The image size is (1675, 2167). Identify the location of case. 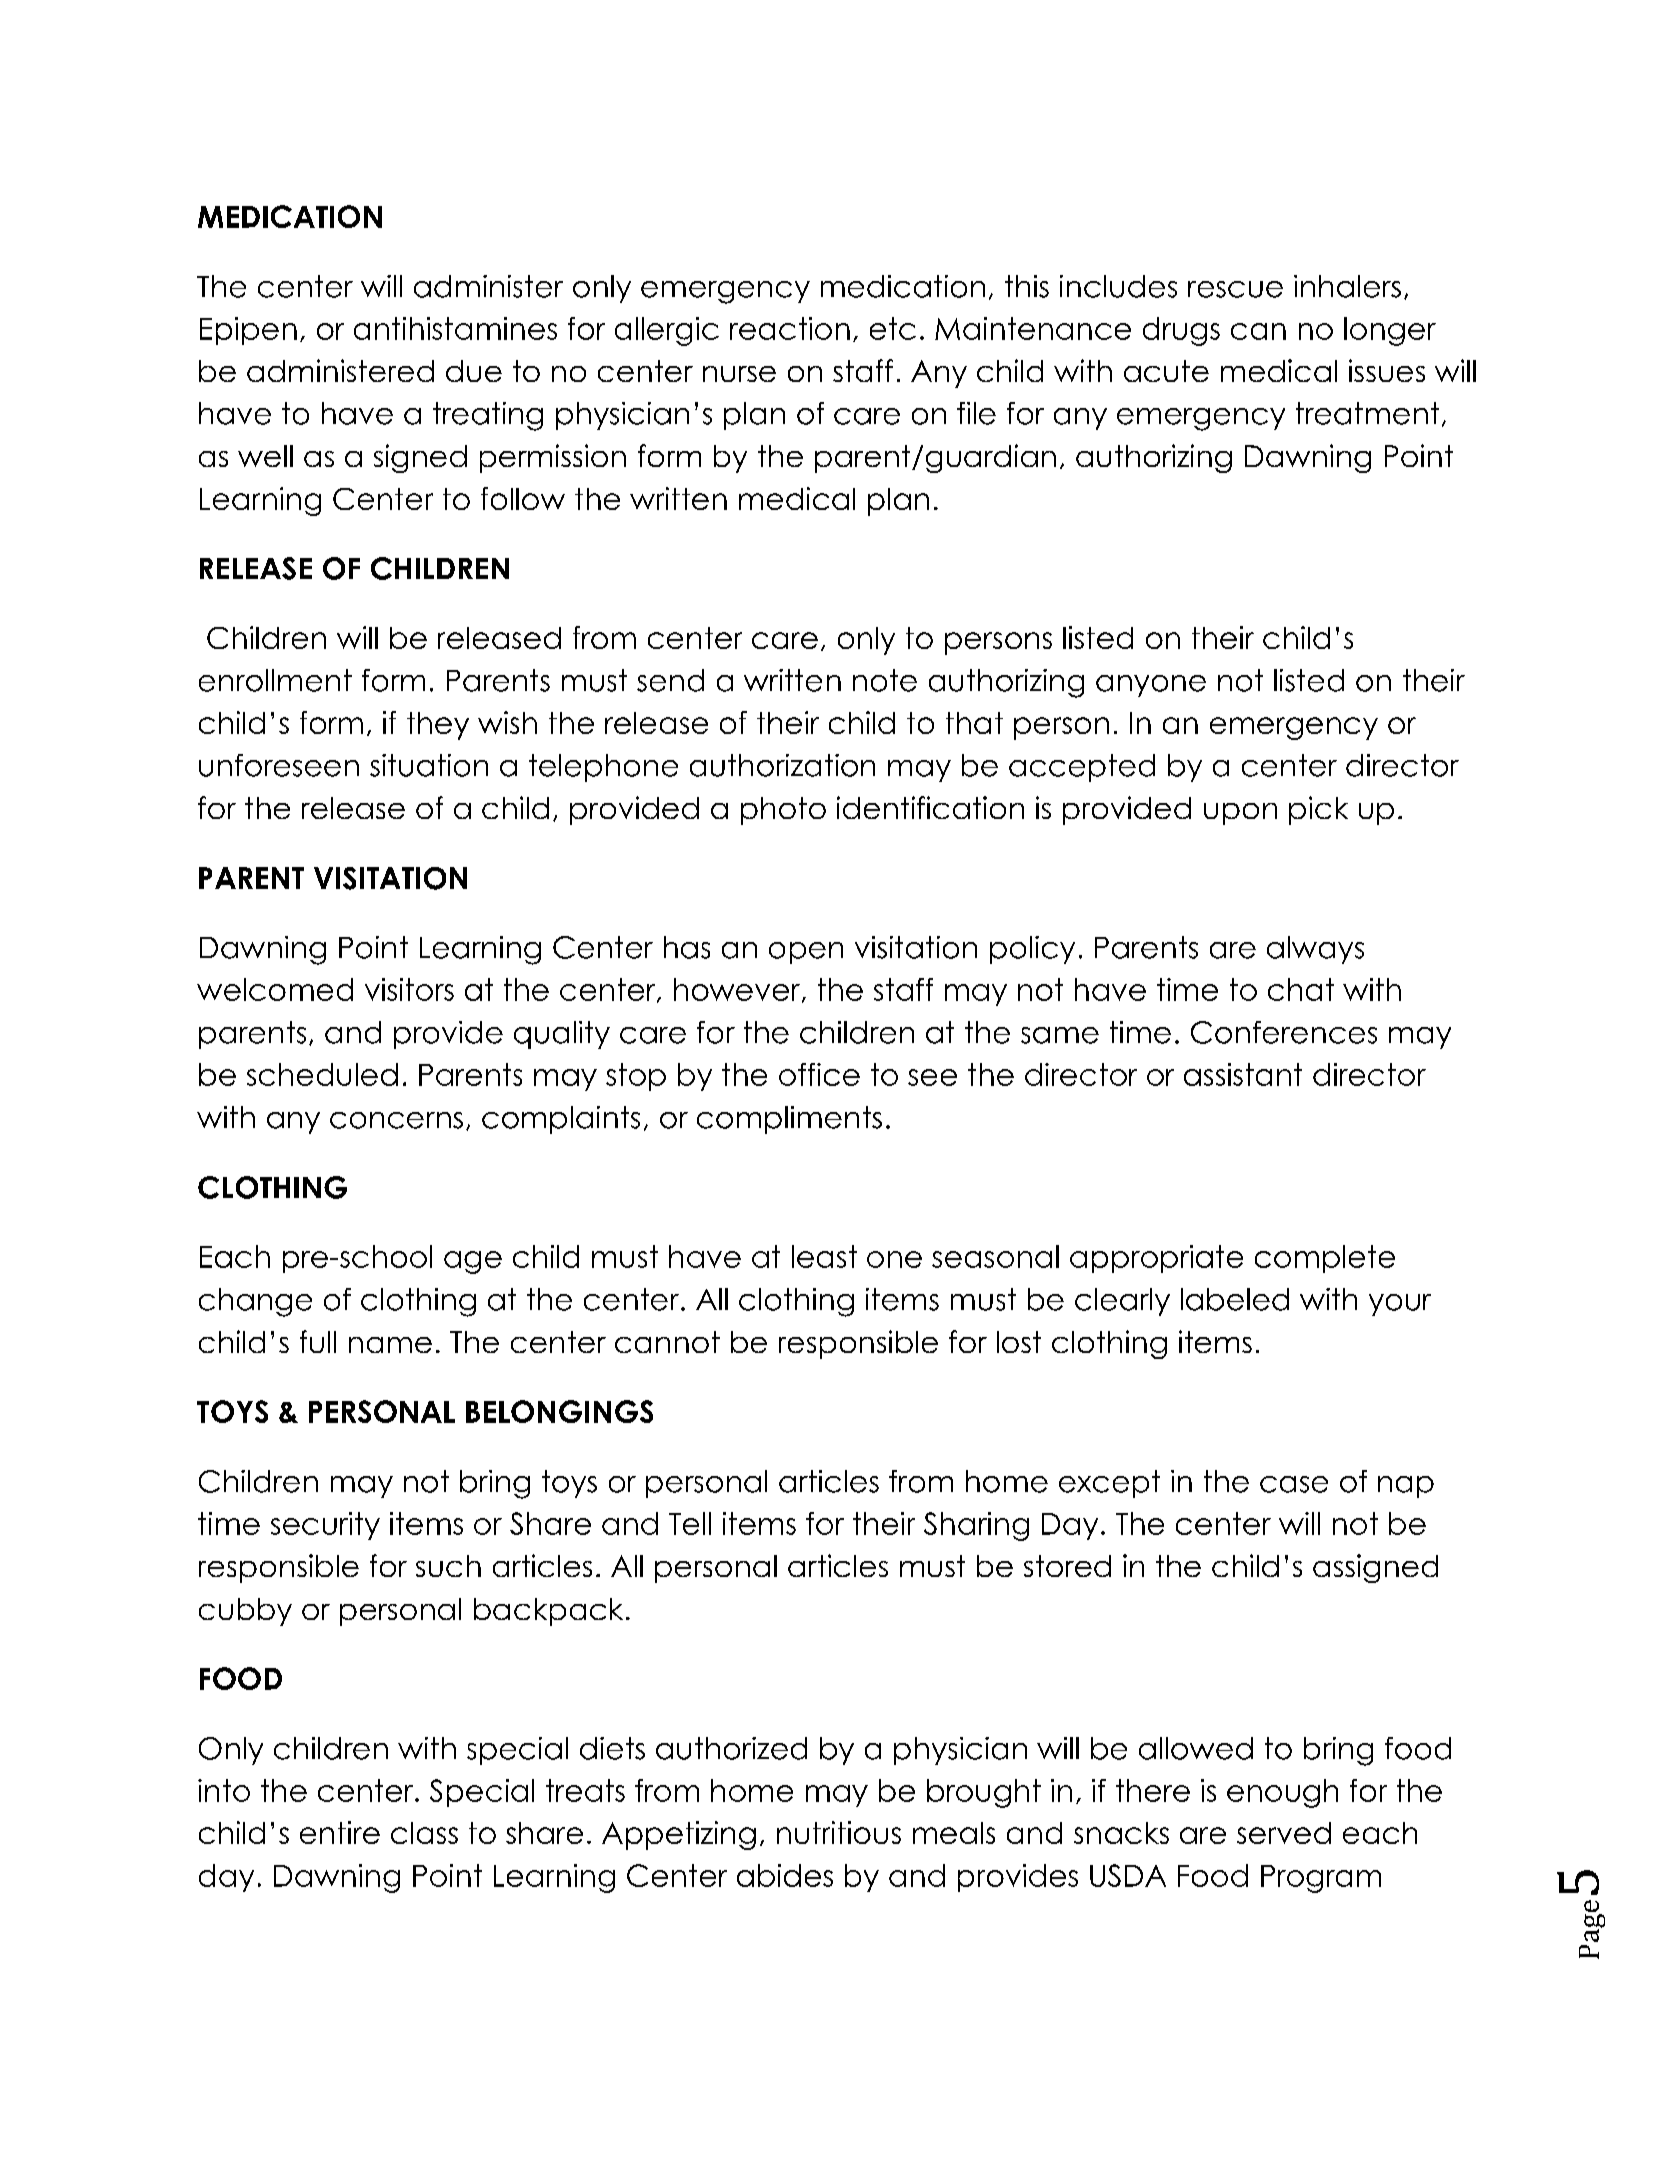
(1294, 1484).
